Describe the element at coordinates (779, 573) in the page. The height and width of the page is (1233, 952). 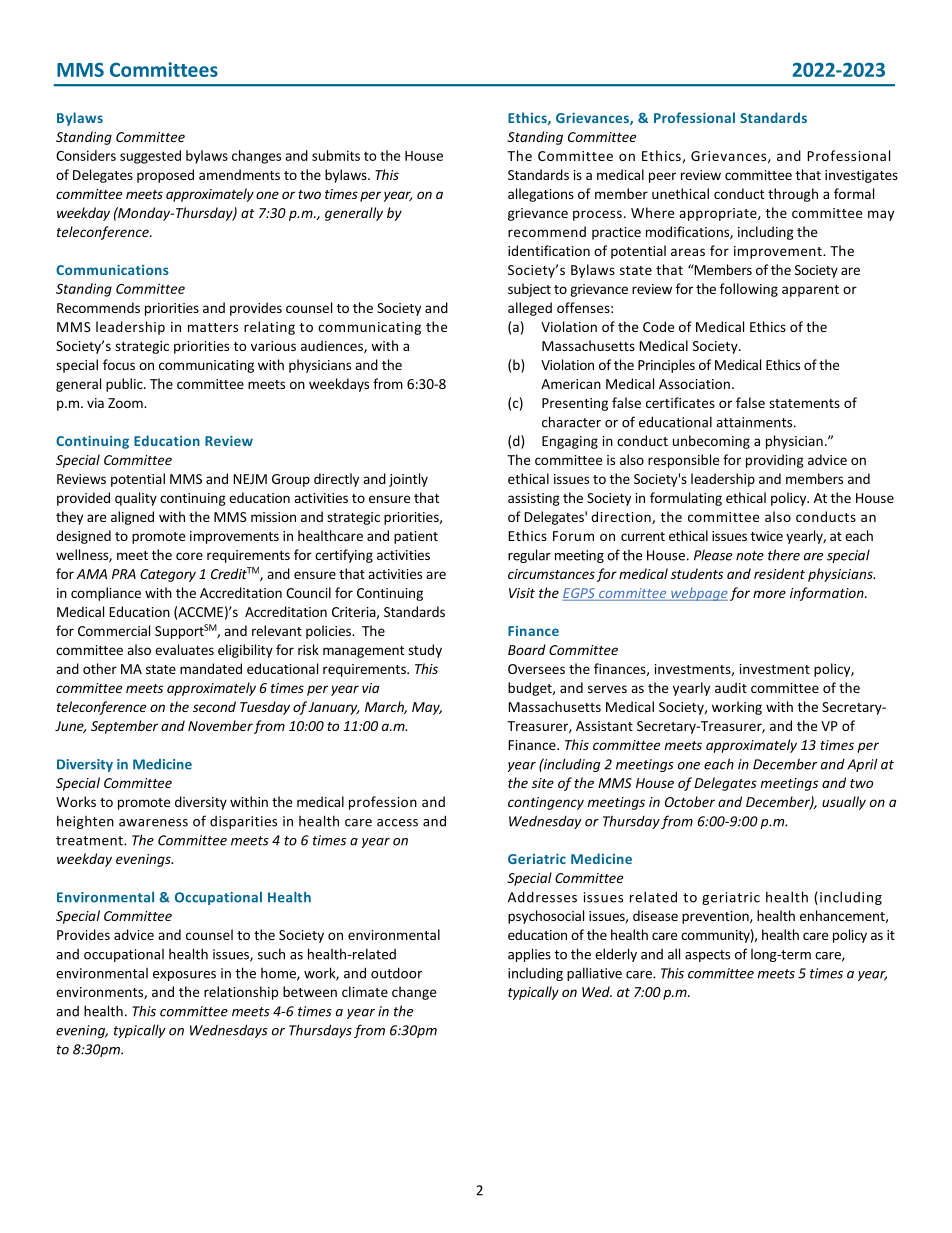
I see `resident` at that location.
